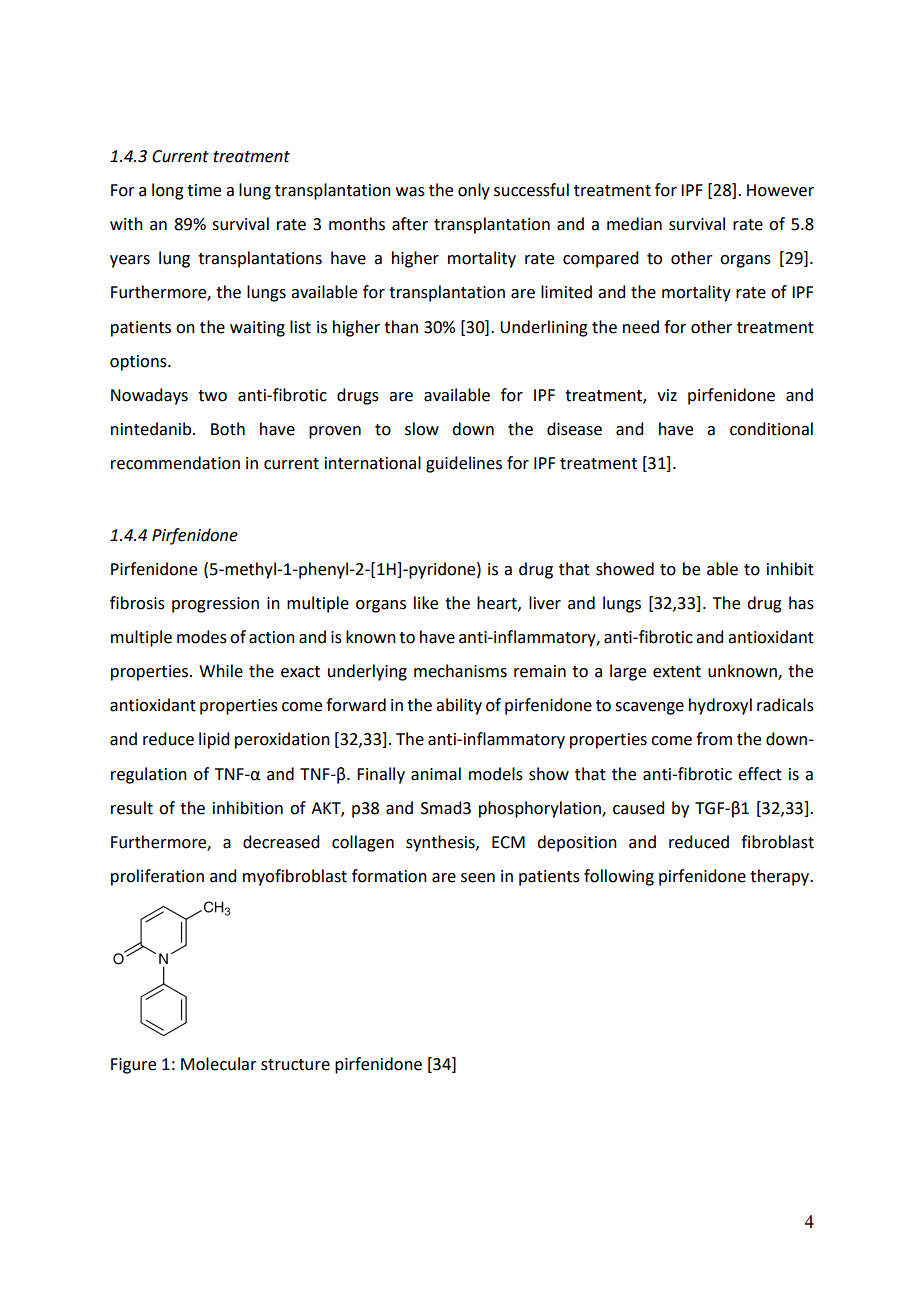 This screenshot has height=1308, width=924. Describe the element at coordinates (422, 429) in the screenshot. I see `slow` at that location.
